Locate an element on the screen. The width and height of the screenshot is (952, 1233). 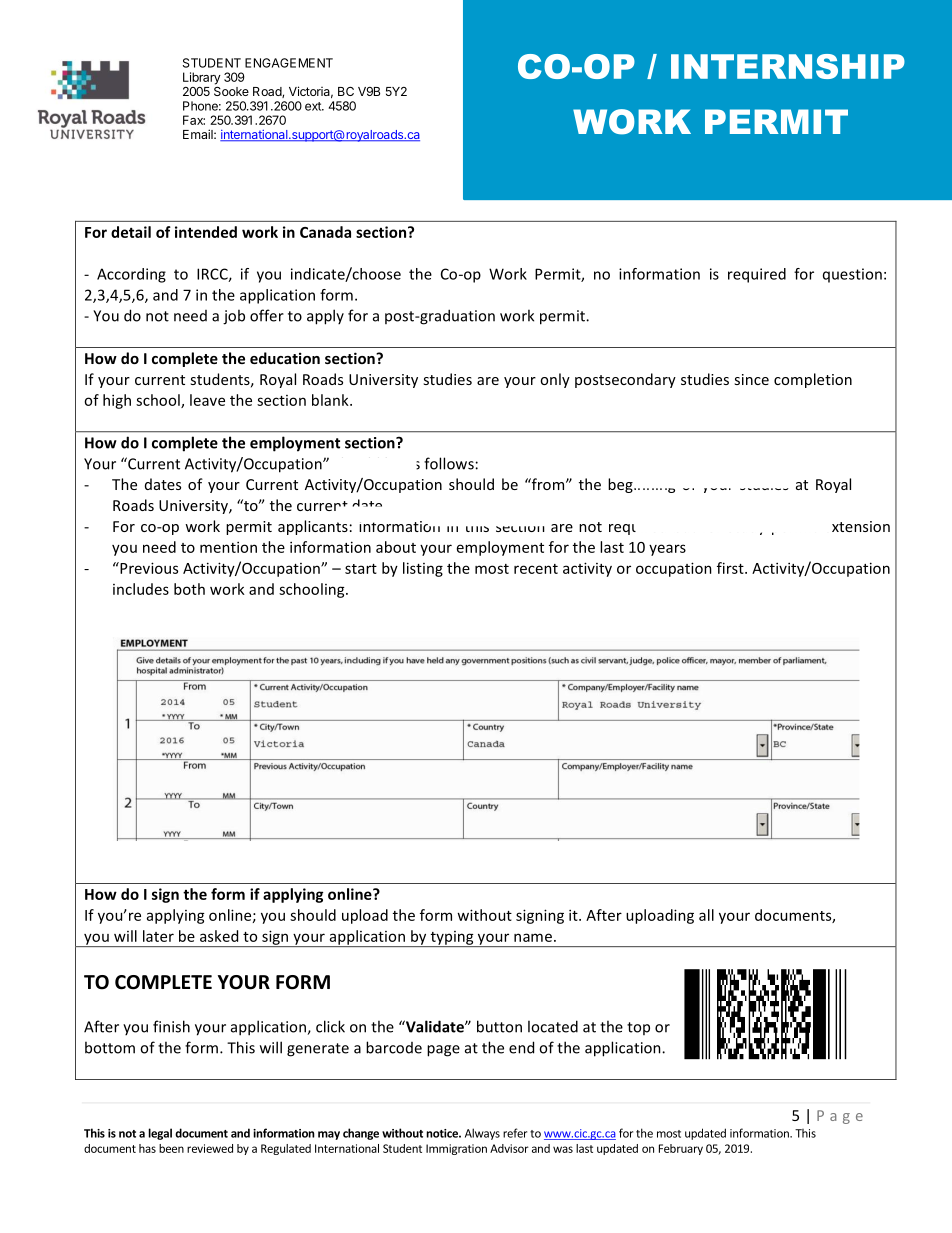
leave is located at coordinates (207, 400).
